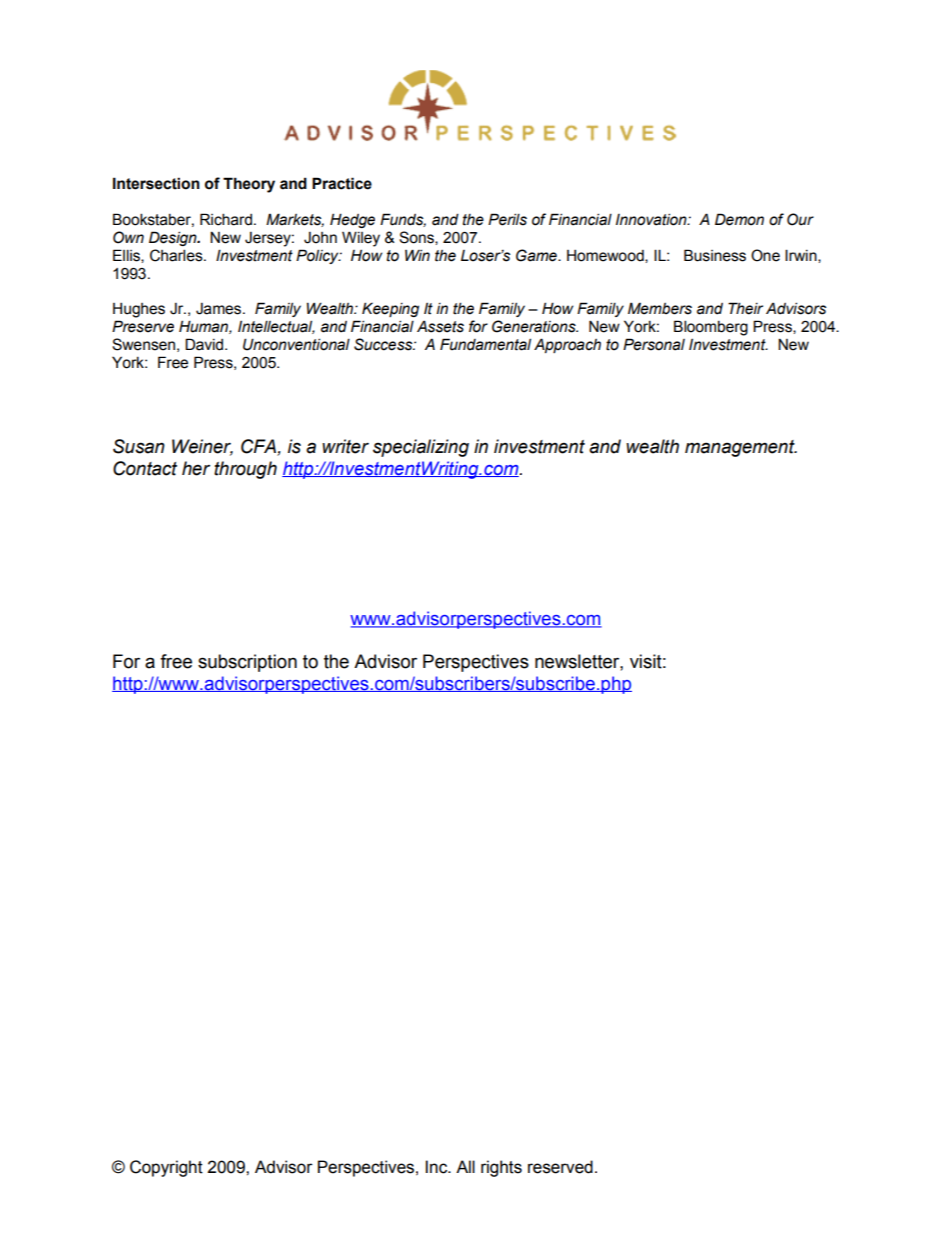  I want to click on subscription, so click(247, 663).
